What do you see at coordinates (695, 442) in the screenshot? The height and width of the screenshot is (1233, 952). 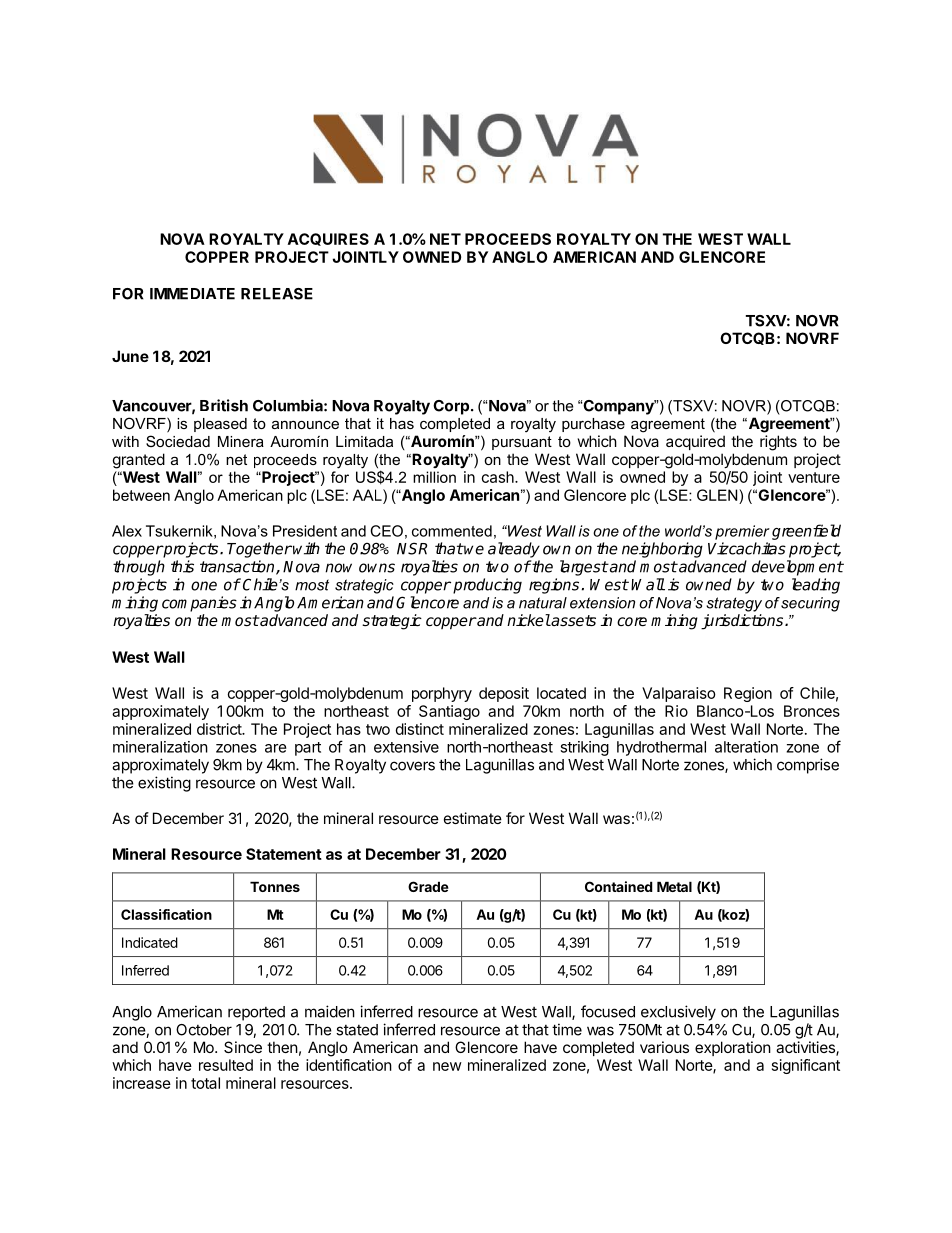 I see `acquired` at bounding box center [695, 442].
